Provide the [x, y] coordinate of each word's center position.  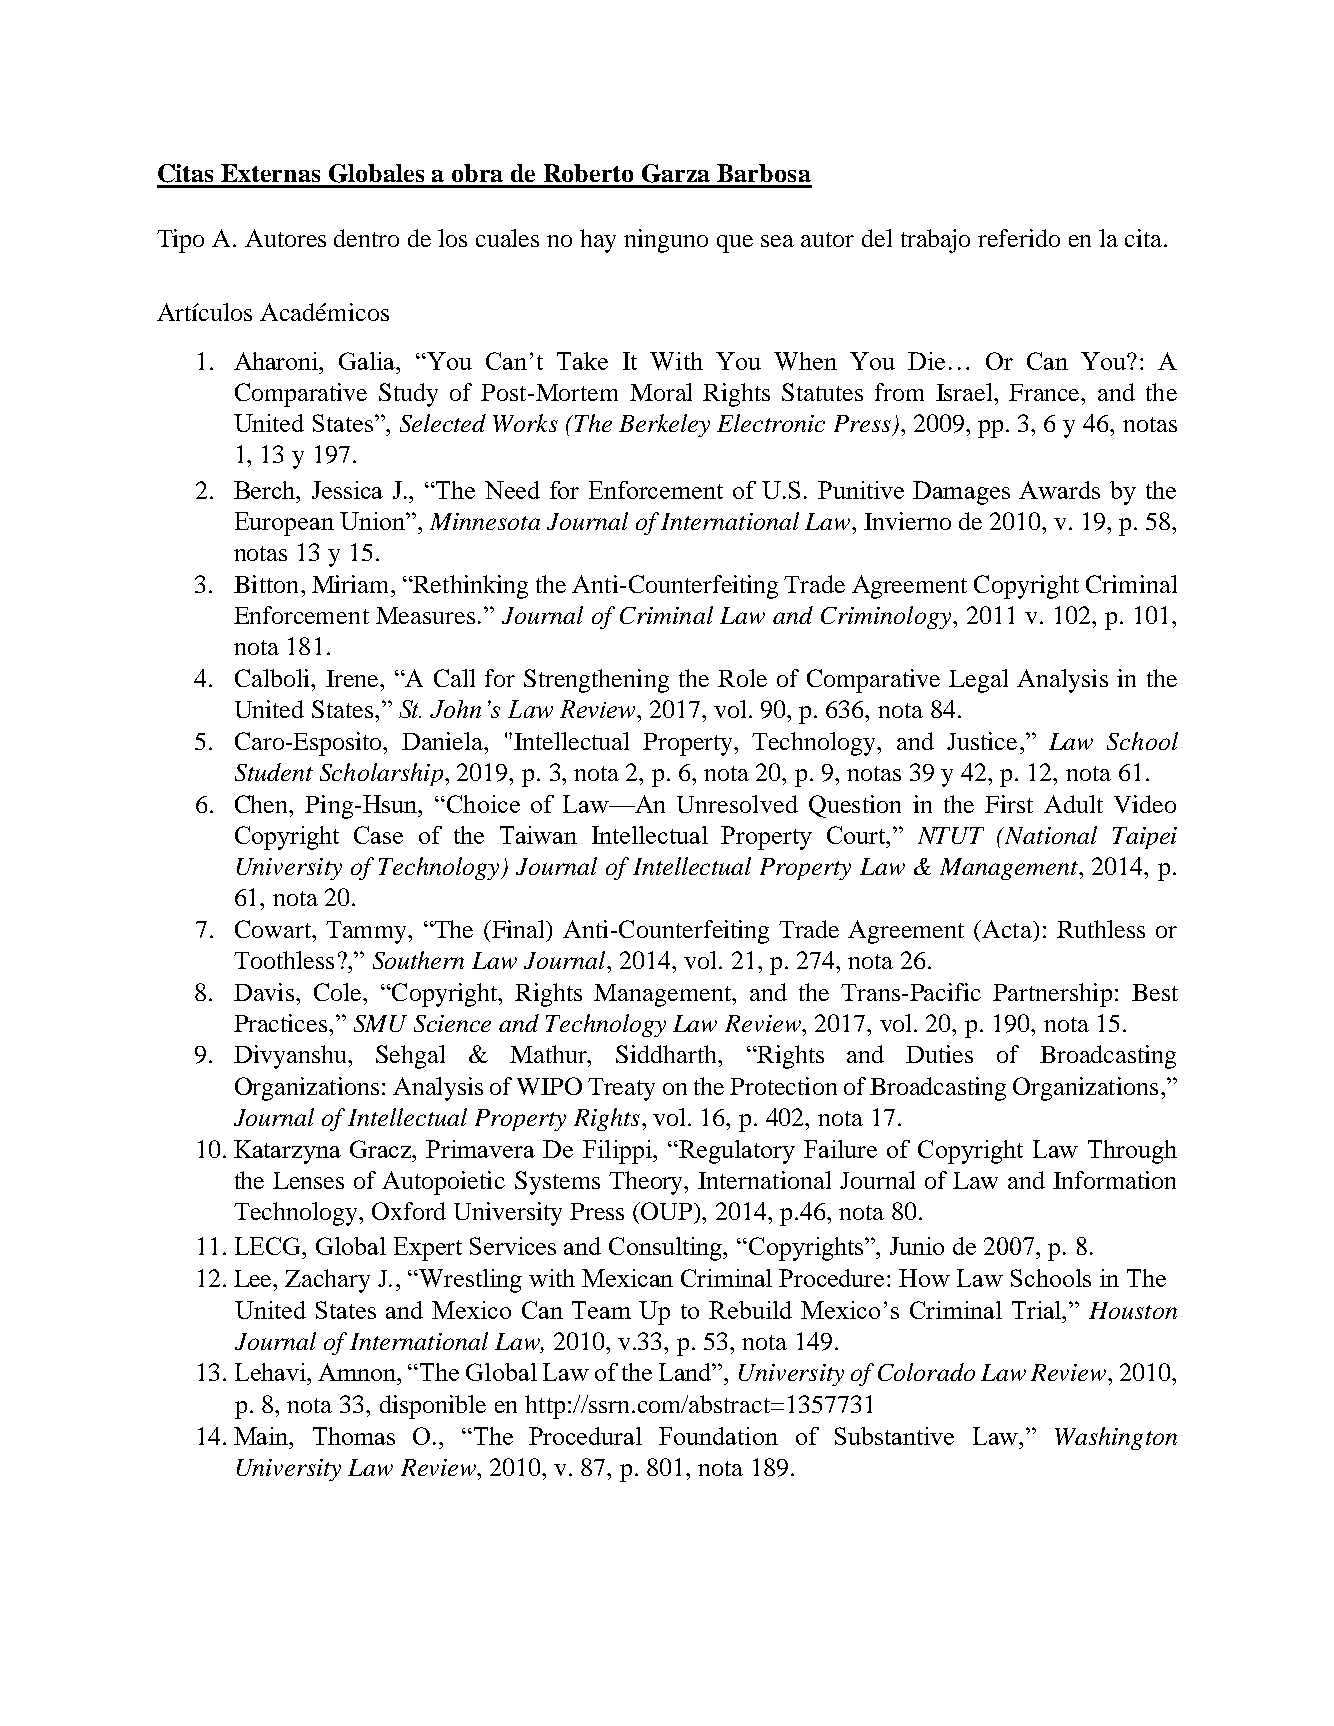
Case [378, 835]
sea [777, 241]
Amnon [358, 1372]
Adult [1073, 804]
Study [408, 395]
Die [926, 361]
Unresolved [737, 804]
